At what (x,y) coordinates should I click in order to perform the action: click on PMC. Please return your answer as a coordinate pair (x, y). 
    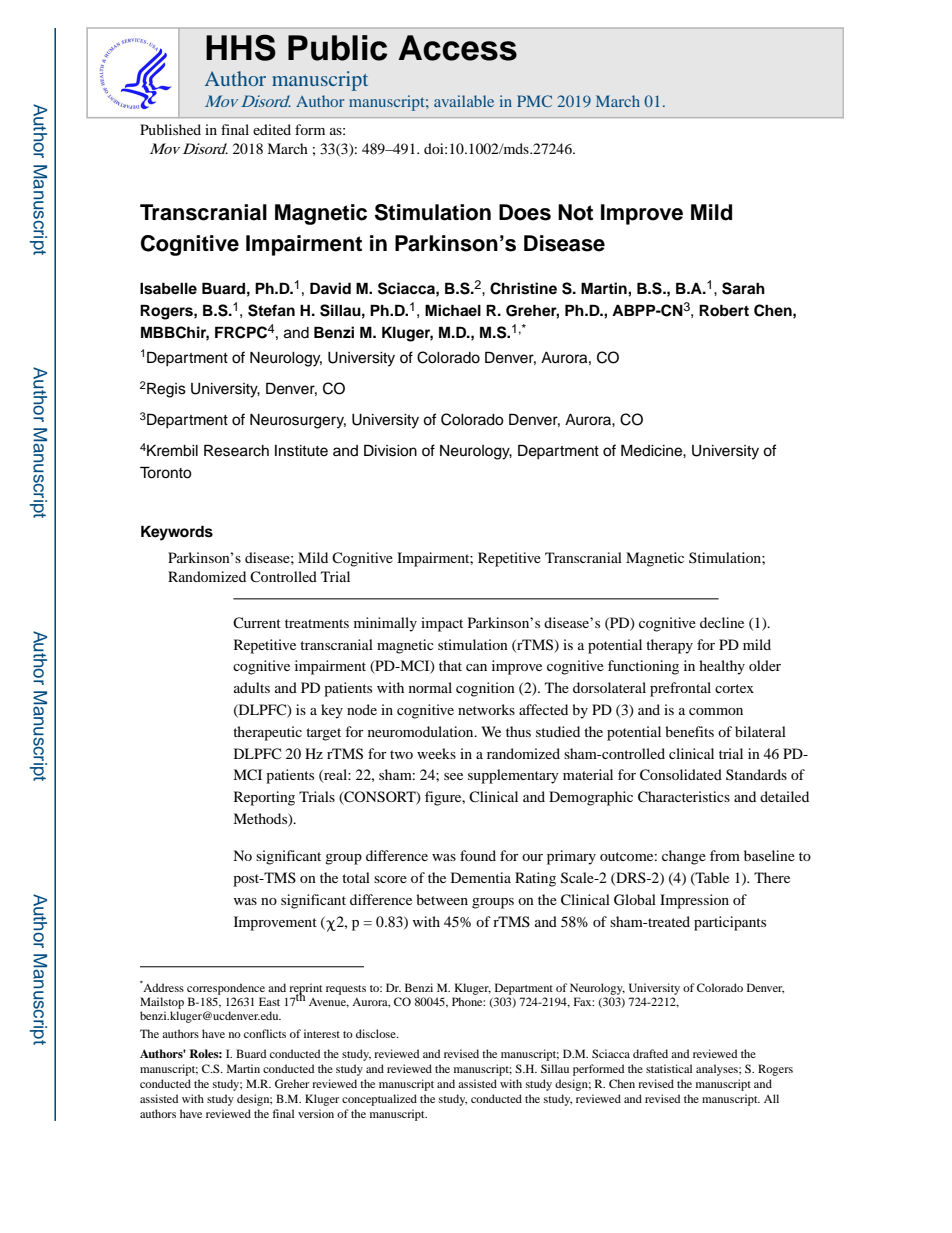
    Looking at the image, I should click on (534, 101).
